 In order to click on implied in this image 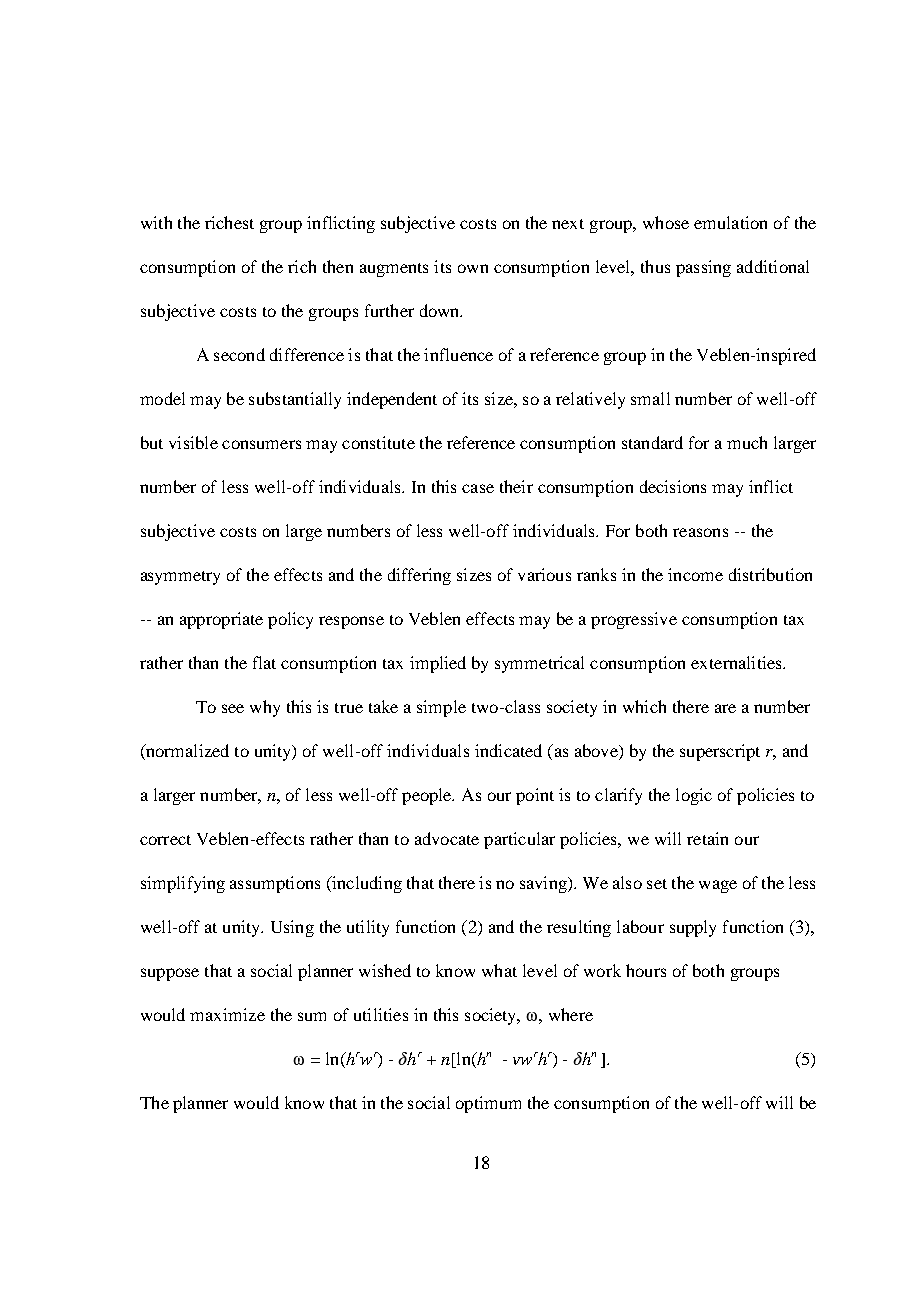, I will do `click(438, 664)`.
